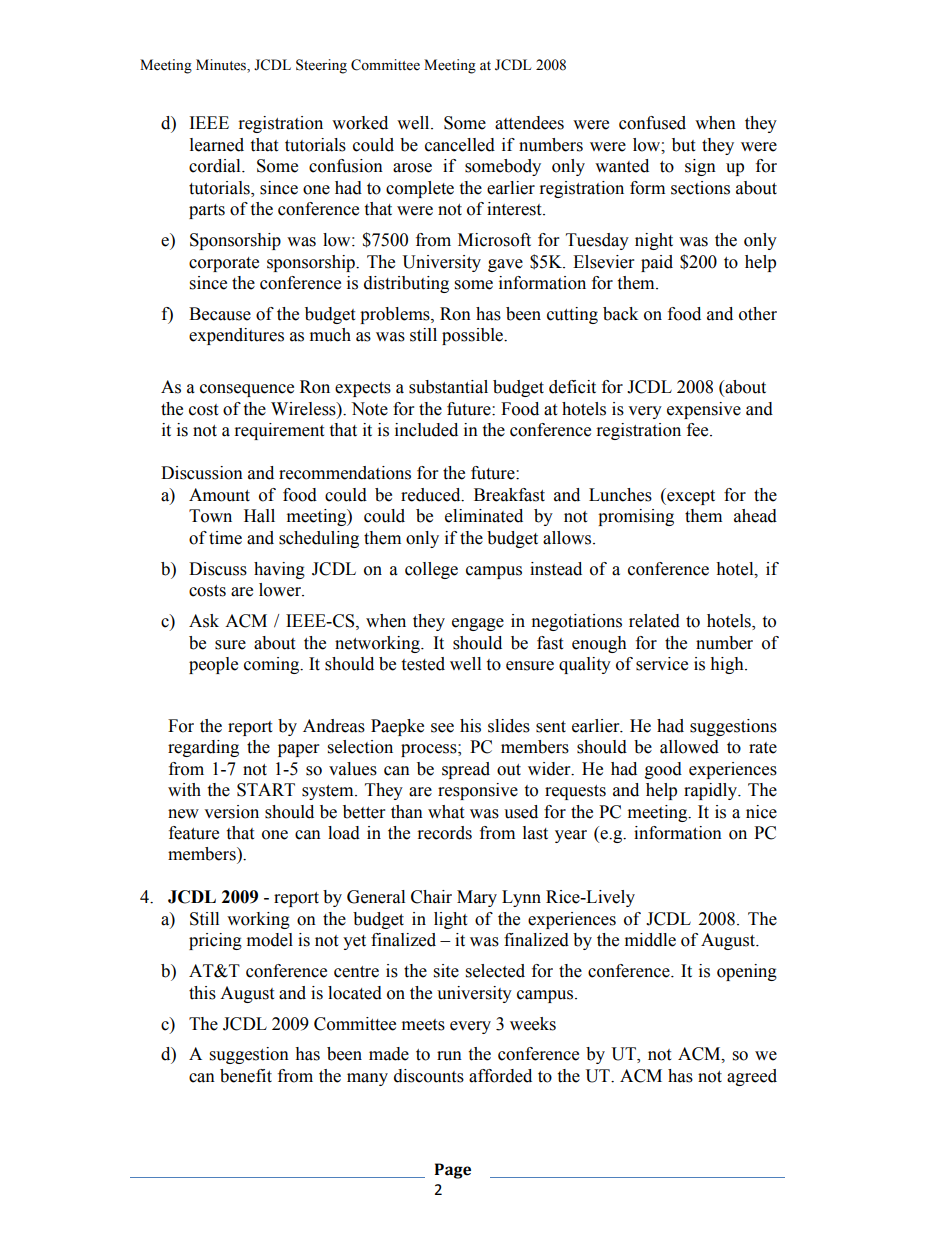 The image size is (952, 1233). Describe the element at coordinates (279, 431) in the document. I see `requirement` at that location.
